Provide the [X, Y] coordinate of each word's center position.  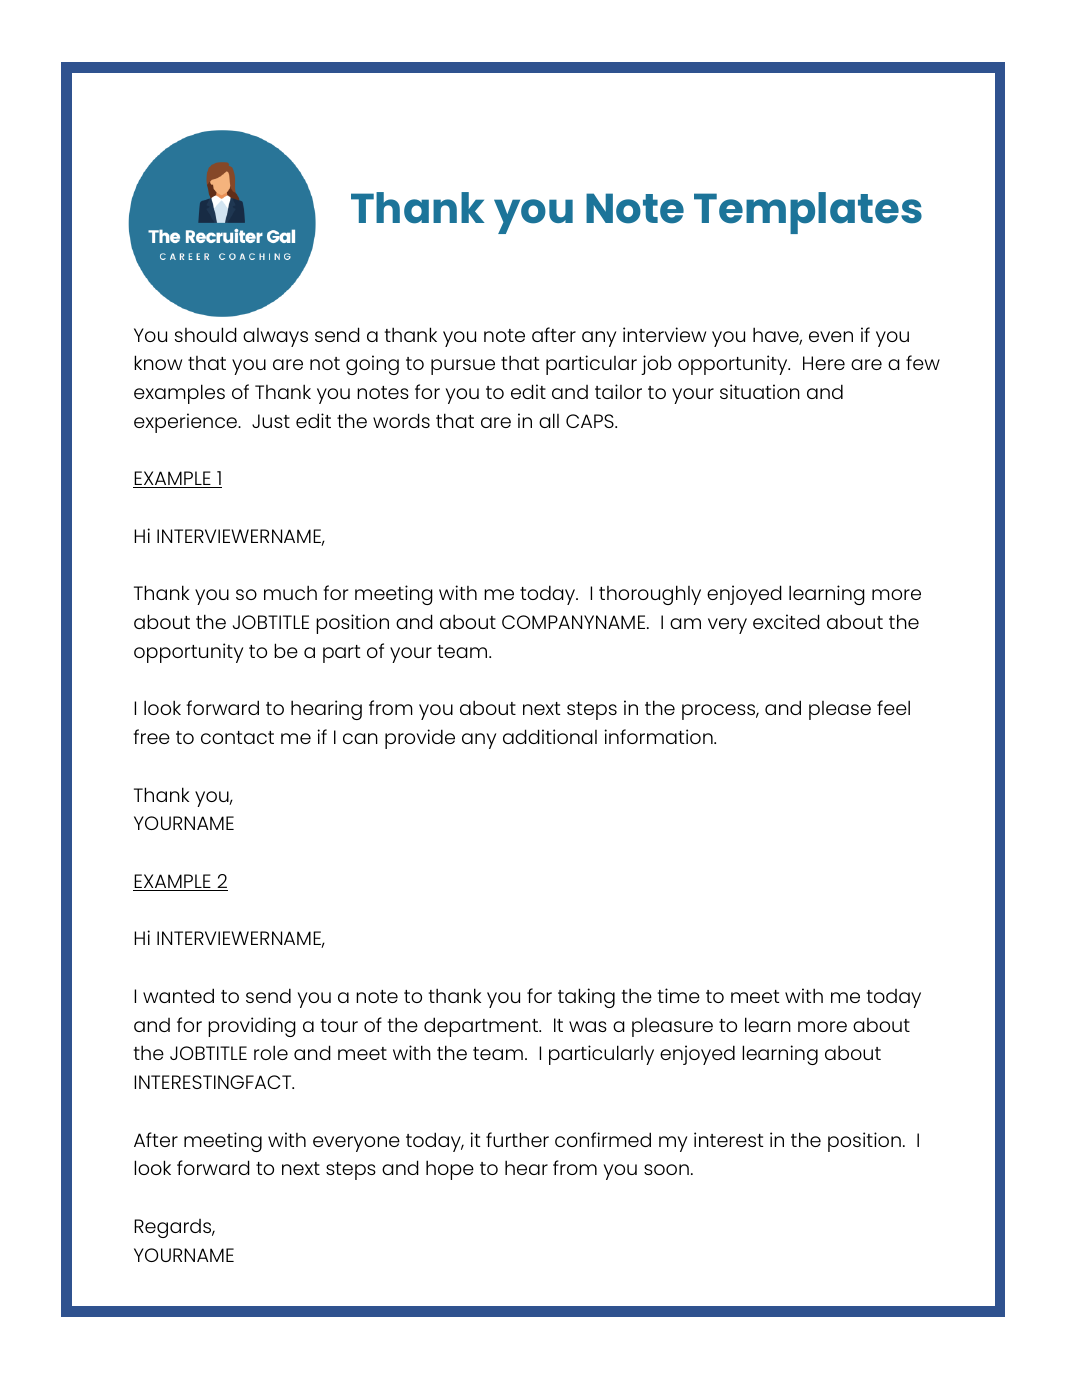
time [679, 995]
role [271, 1052]
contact [237, 737]
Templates [808, 213]
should [206, 334]
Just [271, 421]
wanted [178, 995]
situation [760, 391]
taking [586, 998]
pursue [463, 367]
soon [666, 1169]
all [549, 420]
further [517, 1139]
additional [550, 736]
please [840, 710]
